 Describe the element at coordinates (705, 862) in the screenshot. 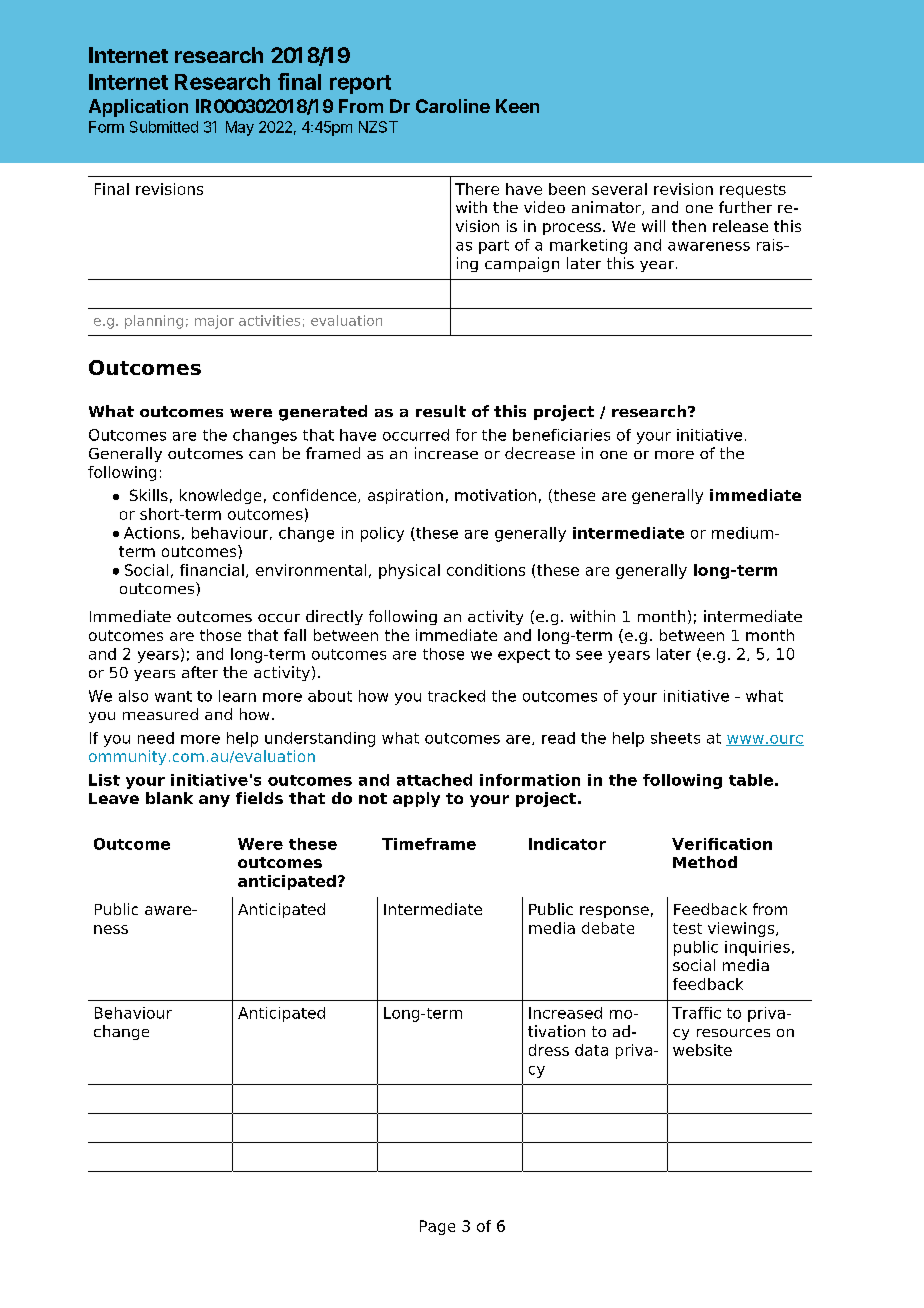

I see `Method` at that location.
